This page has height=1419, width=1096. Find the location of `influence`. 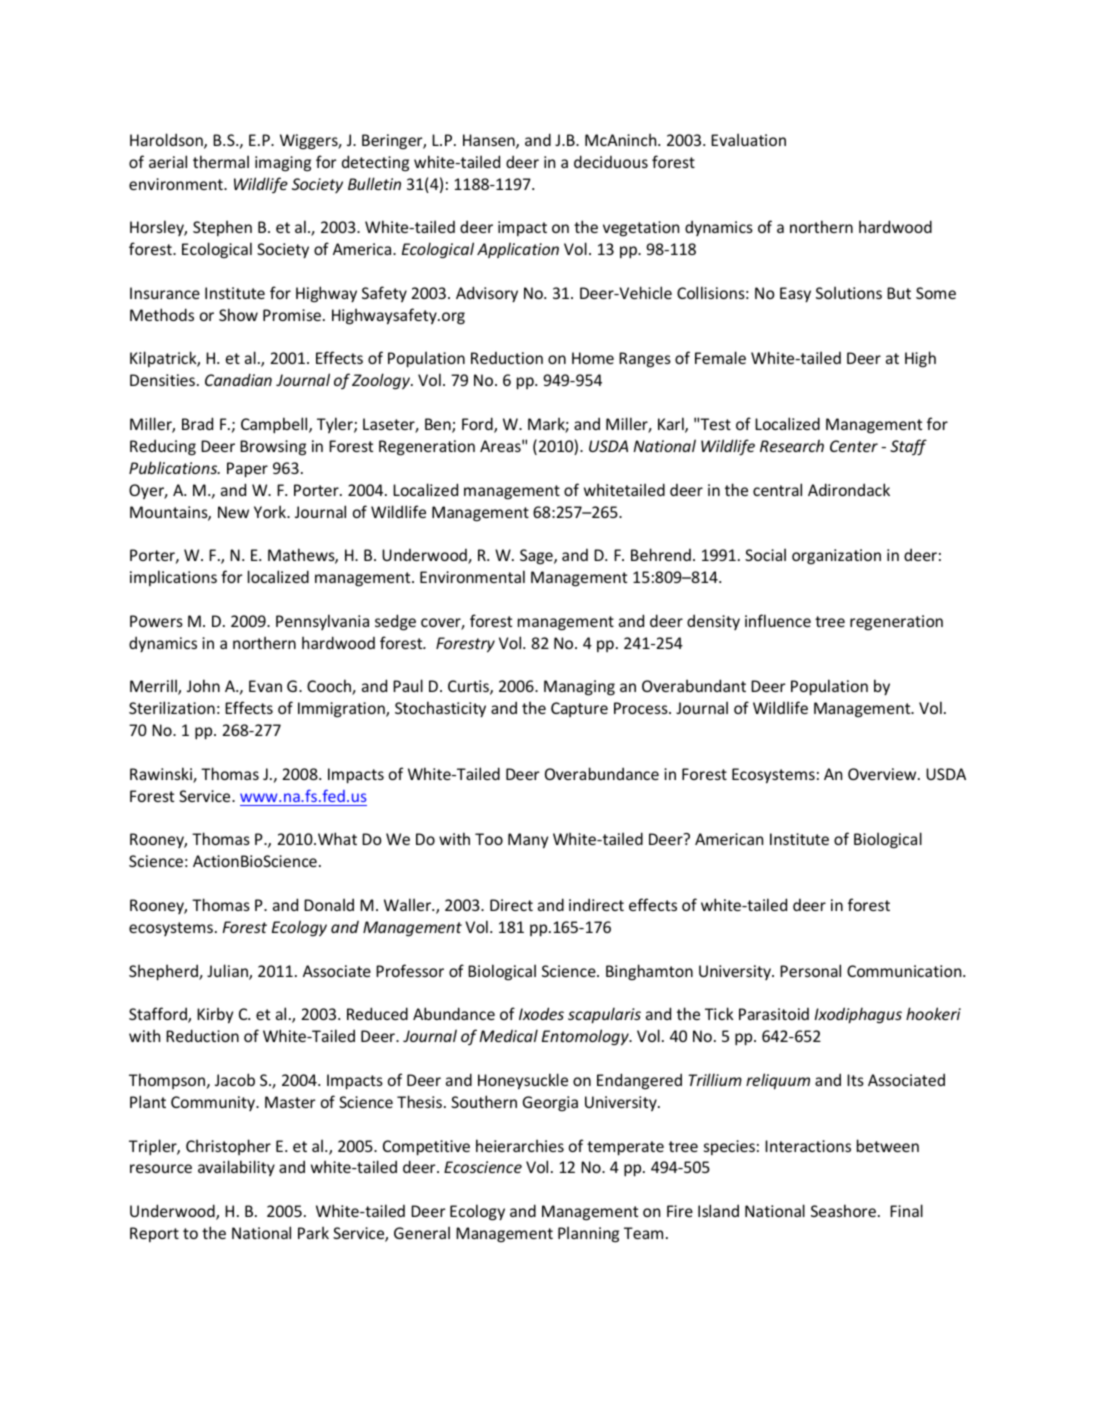

influence is located at coordinates (778, 620).
